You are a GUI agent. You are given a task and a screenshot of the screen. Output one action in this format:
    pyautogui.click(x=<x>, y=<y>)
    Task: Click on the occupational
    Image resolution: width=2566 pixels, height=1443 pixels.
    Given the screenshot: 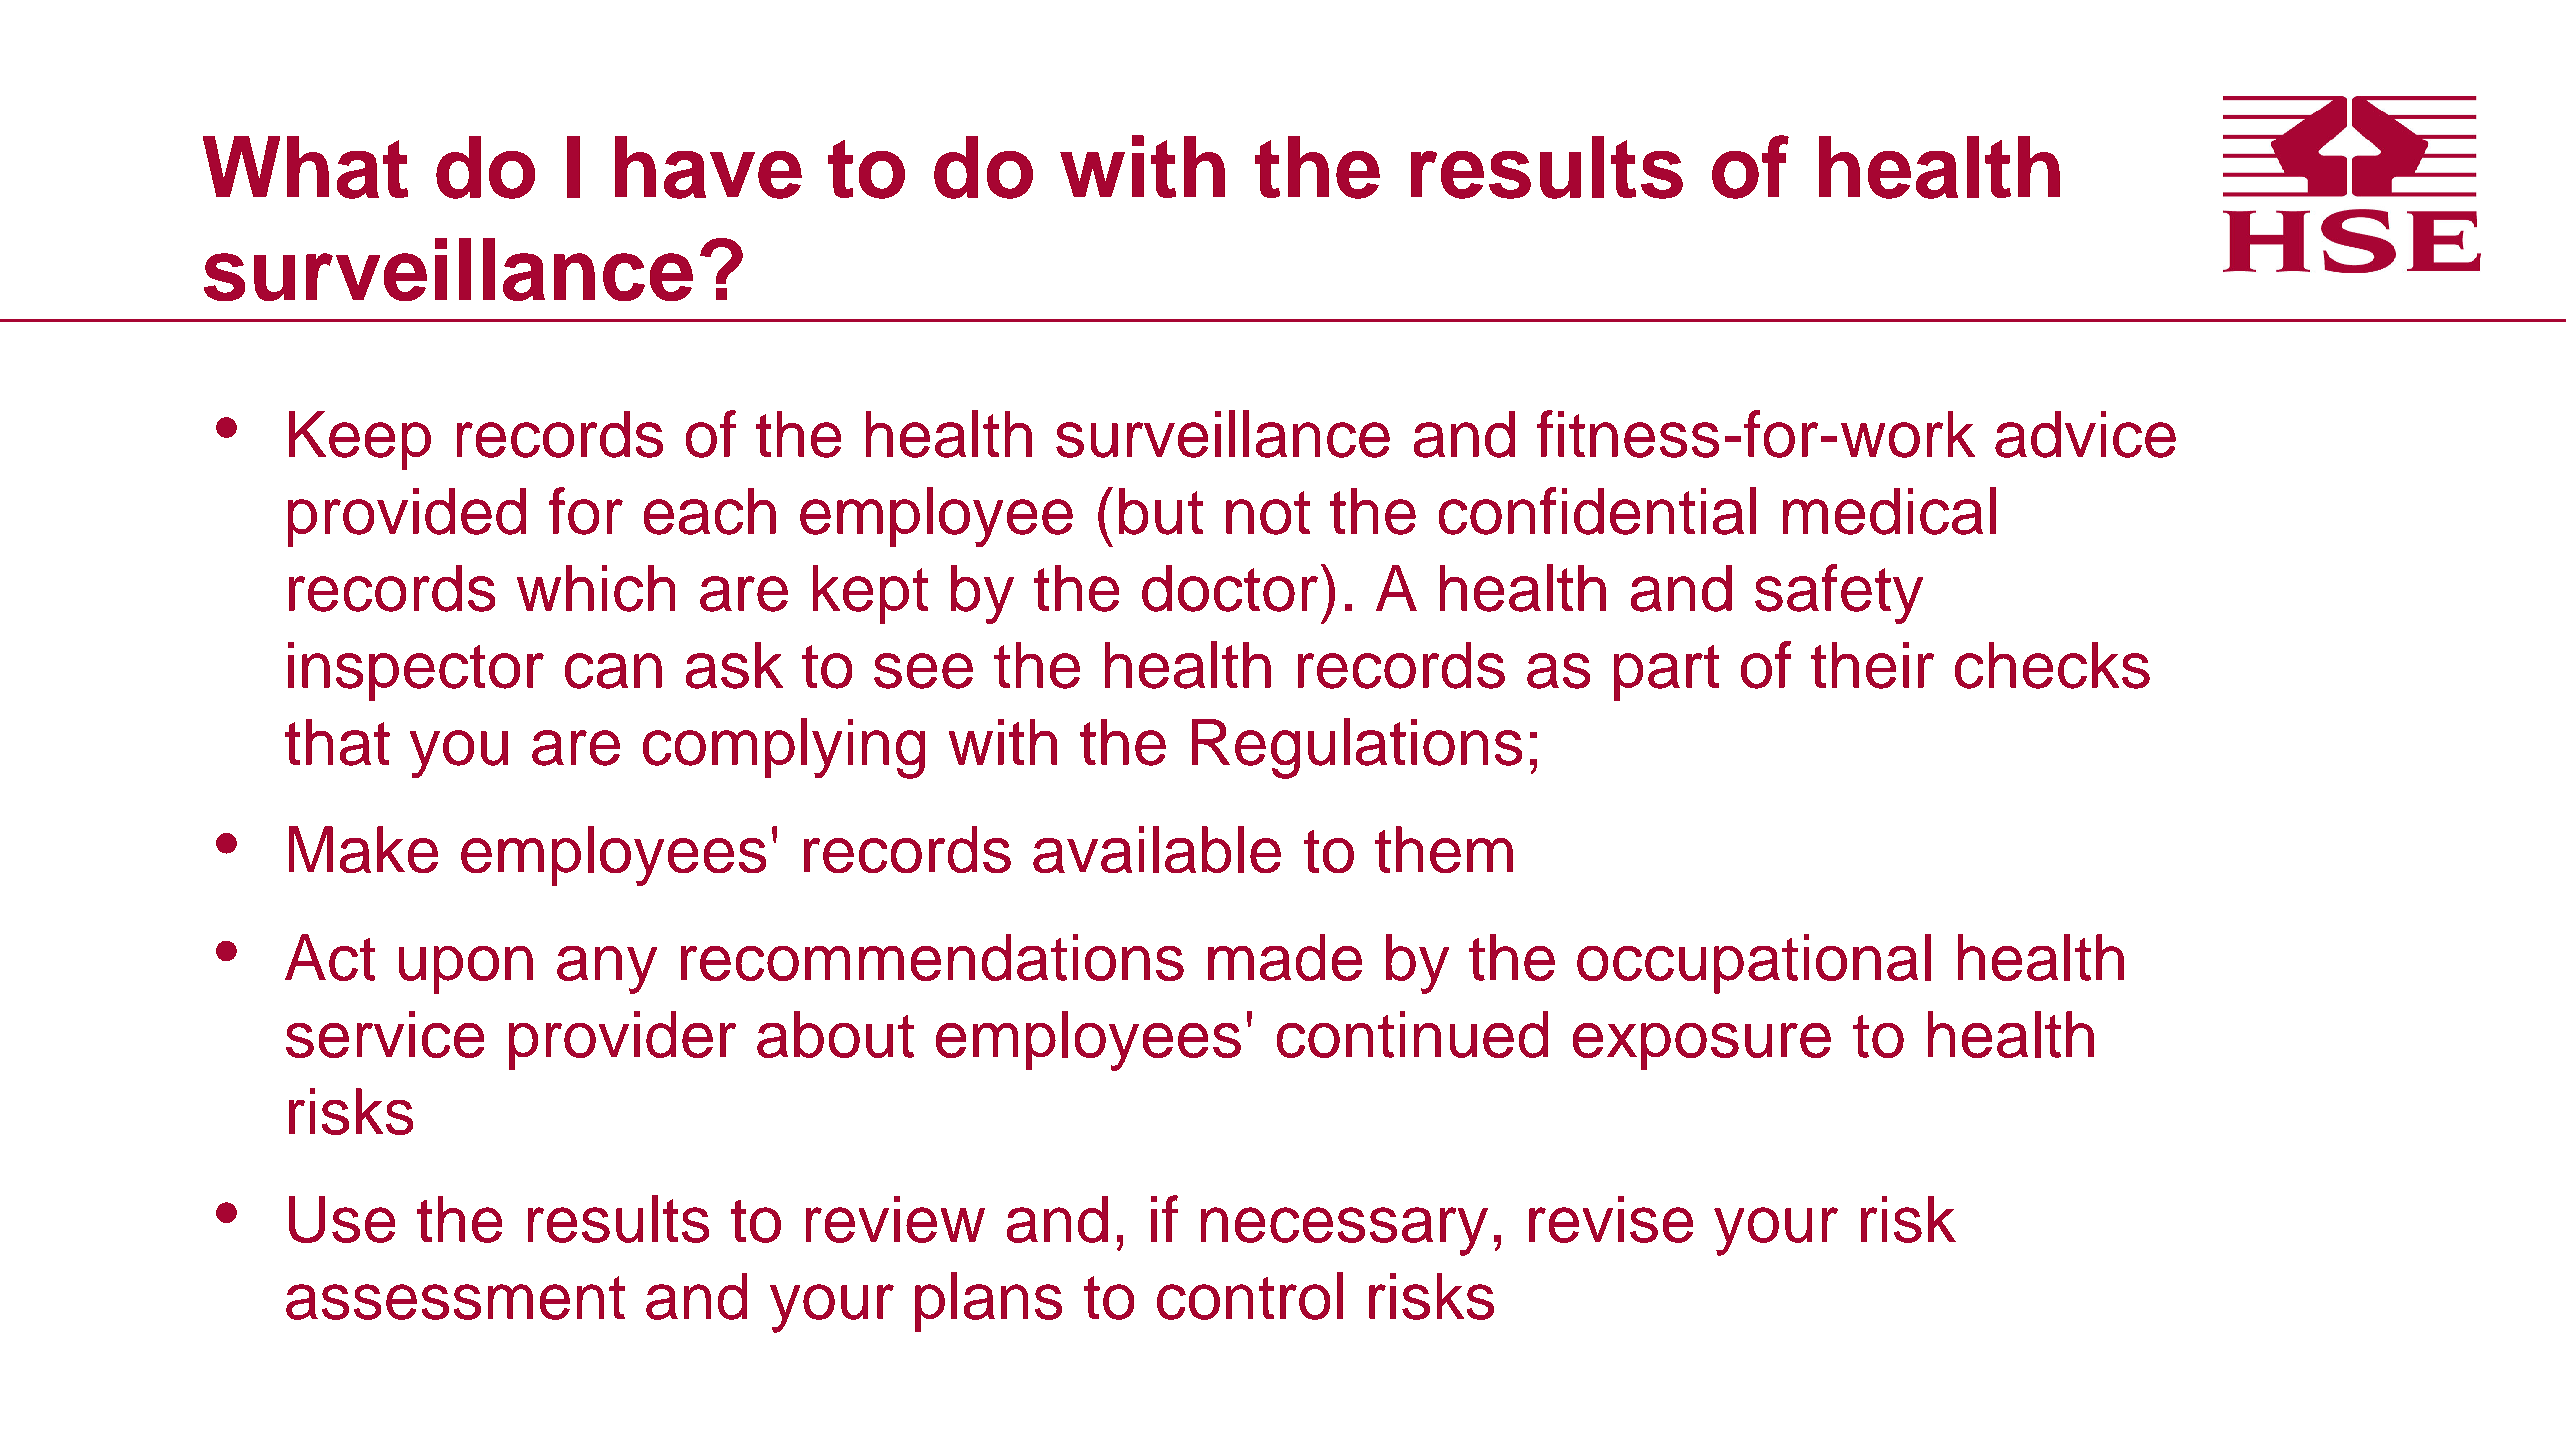 What is the action you would take?
    pyautogui.click(x=1754, y=964)
